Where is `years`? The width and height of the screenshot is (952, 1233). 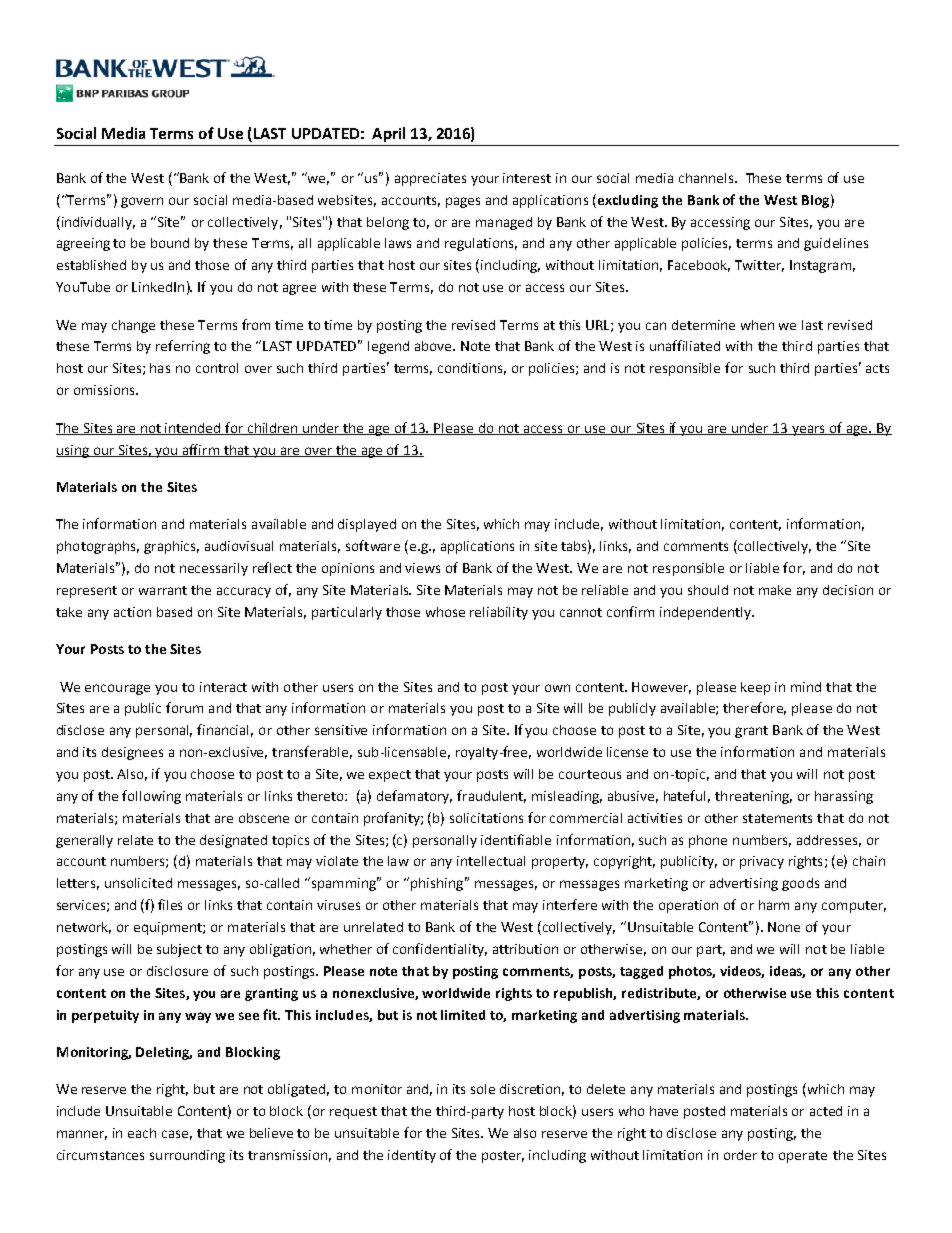 years is located at coordinates (809, 430).
